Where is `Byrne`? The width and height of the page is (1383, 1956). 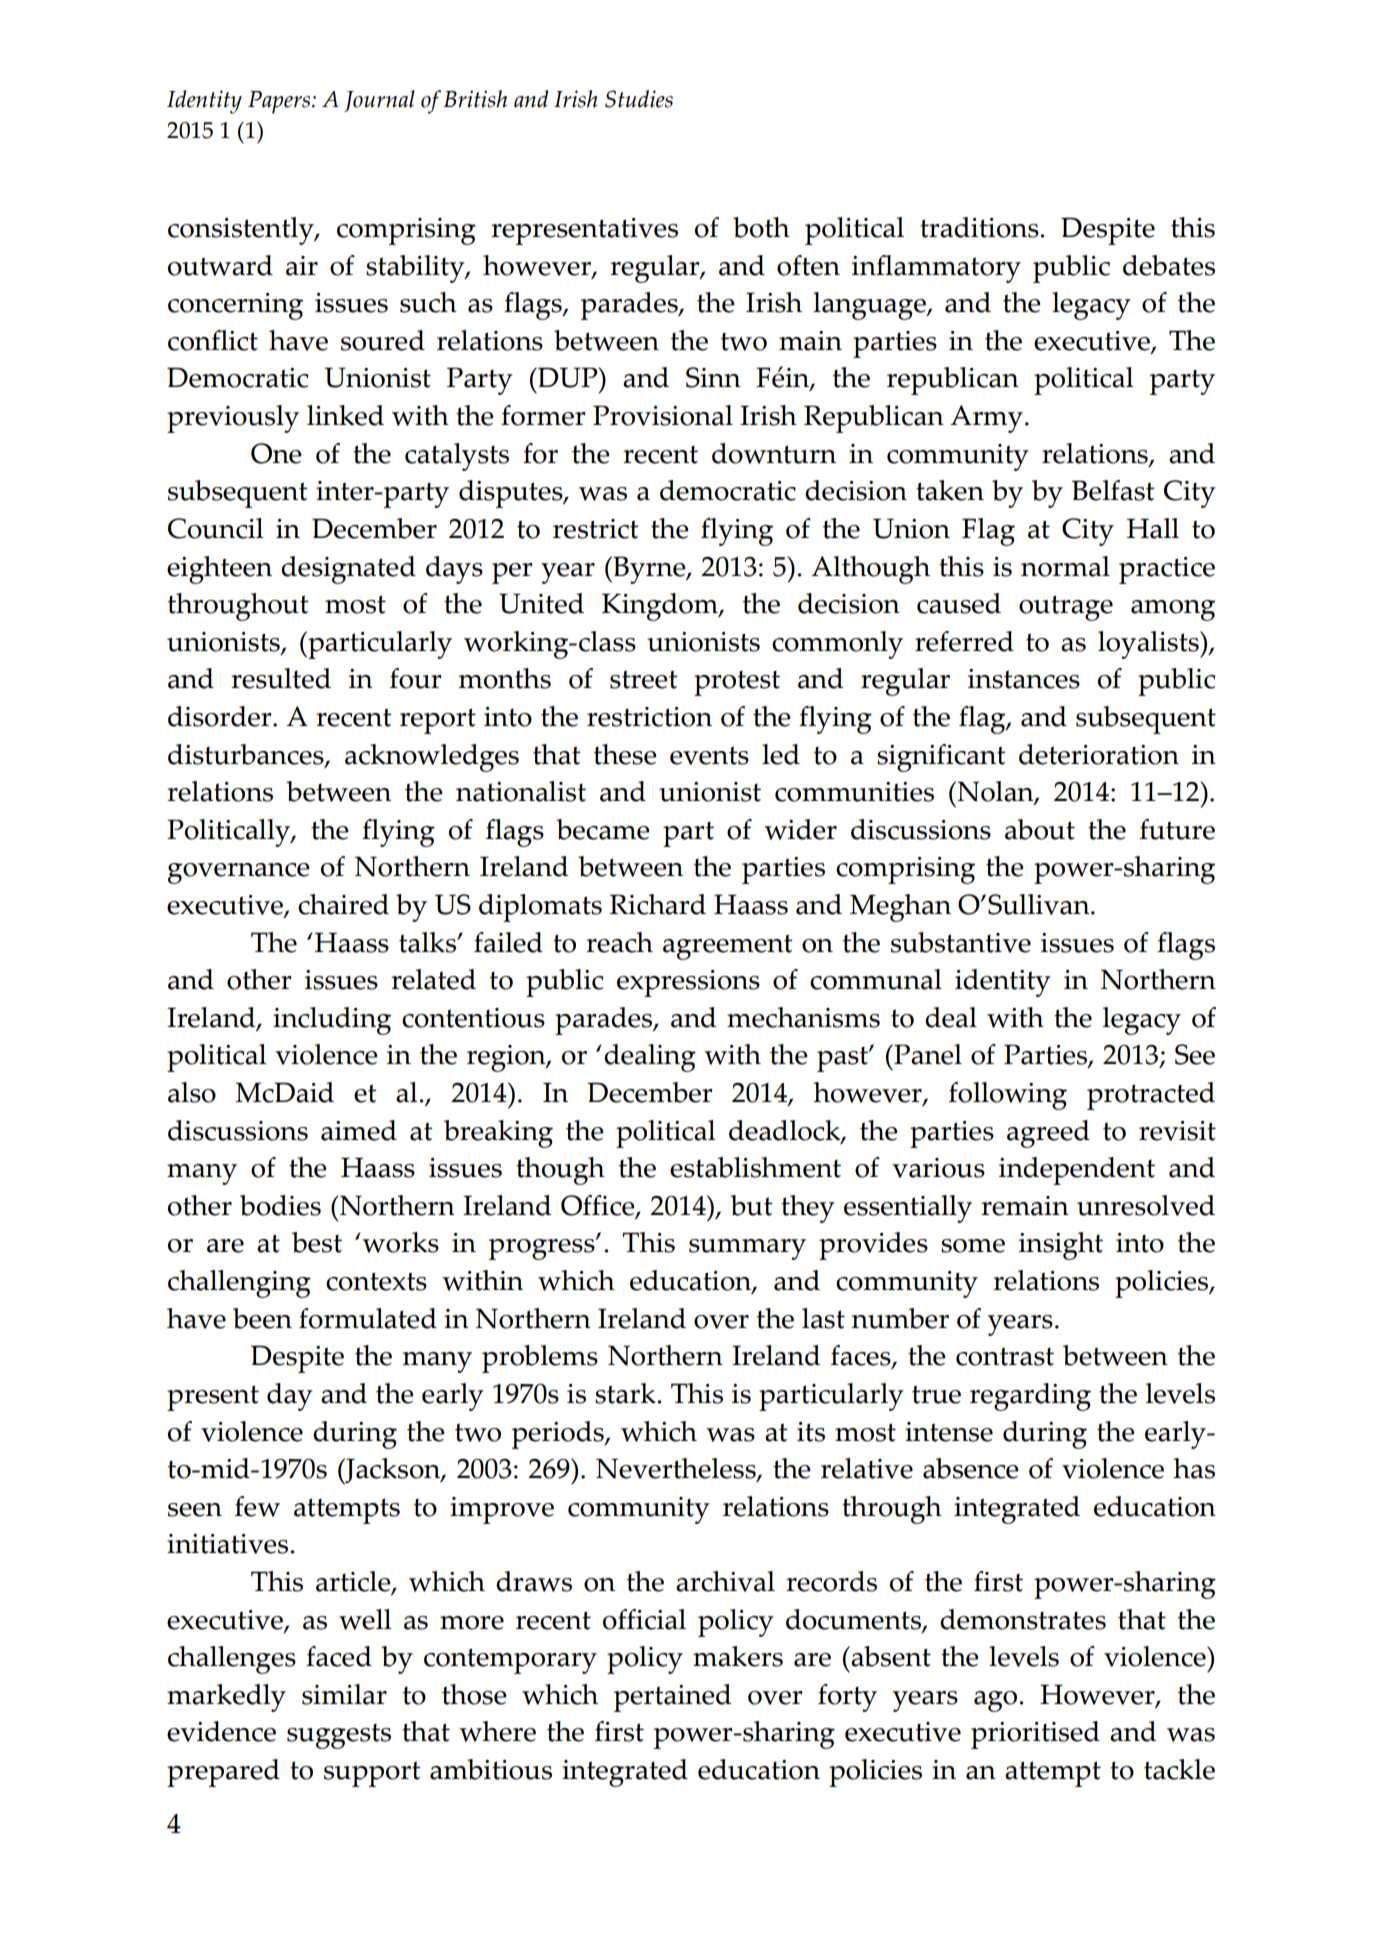 Byrne is located at coordinates (649, 570).
